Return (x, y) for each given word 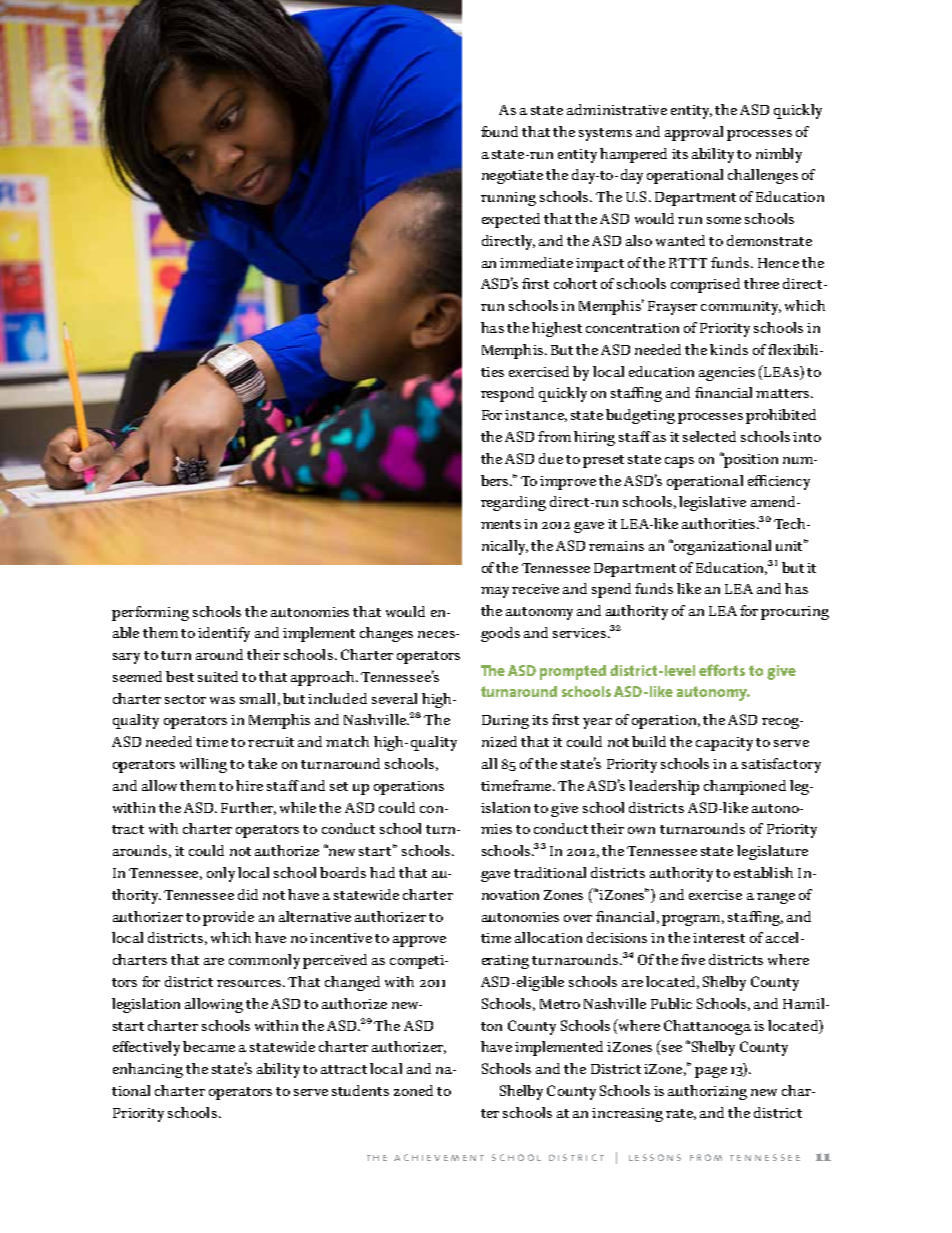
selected (709, 436)
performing (150, 613)
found (499, 131)
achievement (439, 1157)
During (505, 722)
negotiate (512, 177)
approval (694, 133)
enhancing (148, 1070)
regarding (513, 503)
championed (745, 787)
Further (248, 808)
